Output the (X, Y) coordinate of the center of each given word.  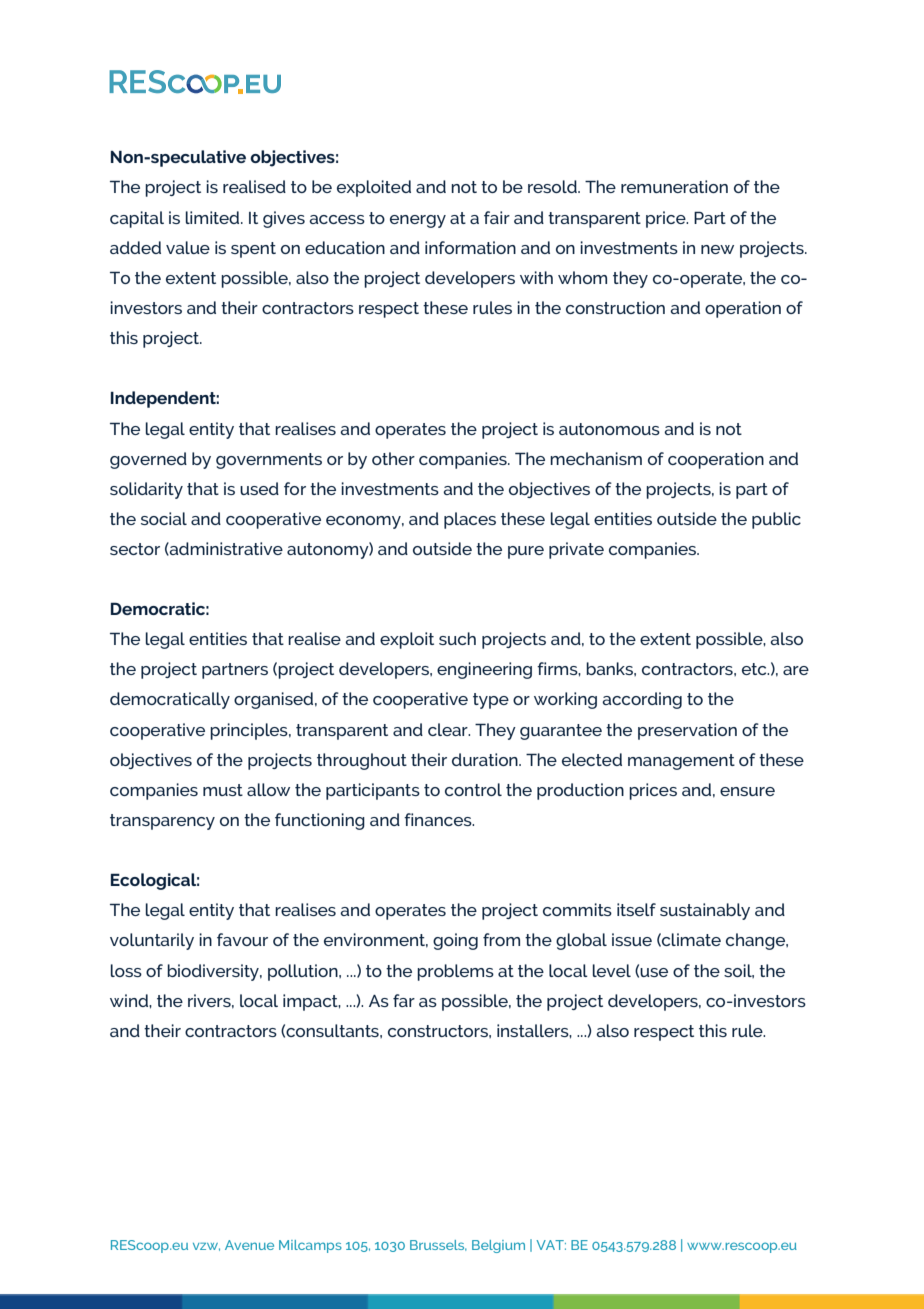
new (717, 249)
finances (439, 819)
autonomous (609, 429)
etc (755, 669)
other (393, 458)
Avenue (249, 1245)
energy (418, 221)
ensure (747, 791)
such (457, 638)
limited (214, 217)
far (404, 1000)
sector (135, 549)
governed (148, 460)
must (223, 790)
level (612, 970)
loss (126, 970)
